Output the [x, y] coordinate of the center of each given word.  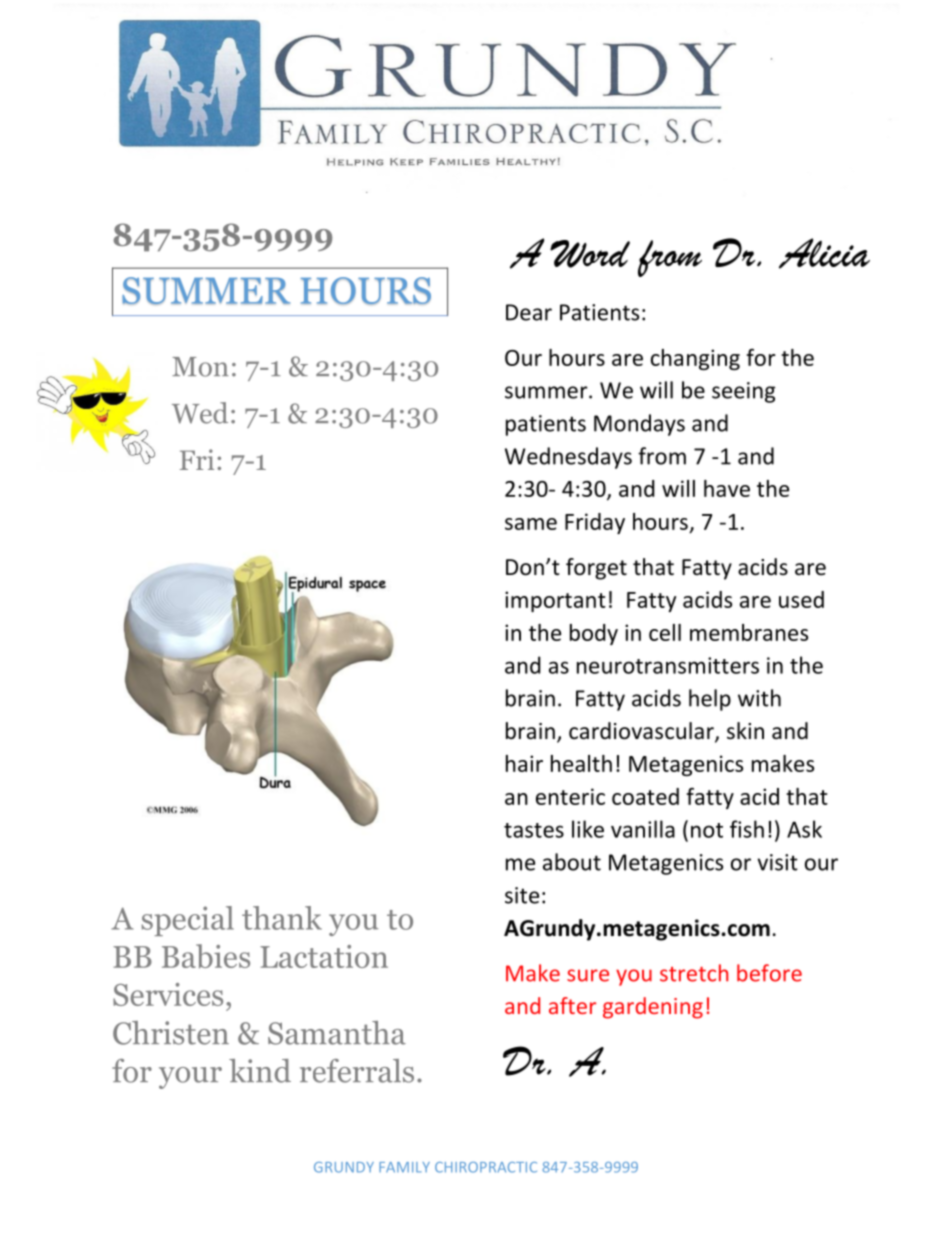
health [581, 763]
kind [260, 1071]
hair [524, 763]
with [759, 698]
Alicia [824, 253]
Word [590, 254]
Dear [529, 312]
